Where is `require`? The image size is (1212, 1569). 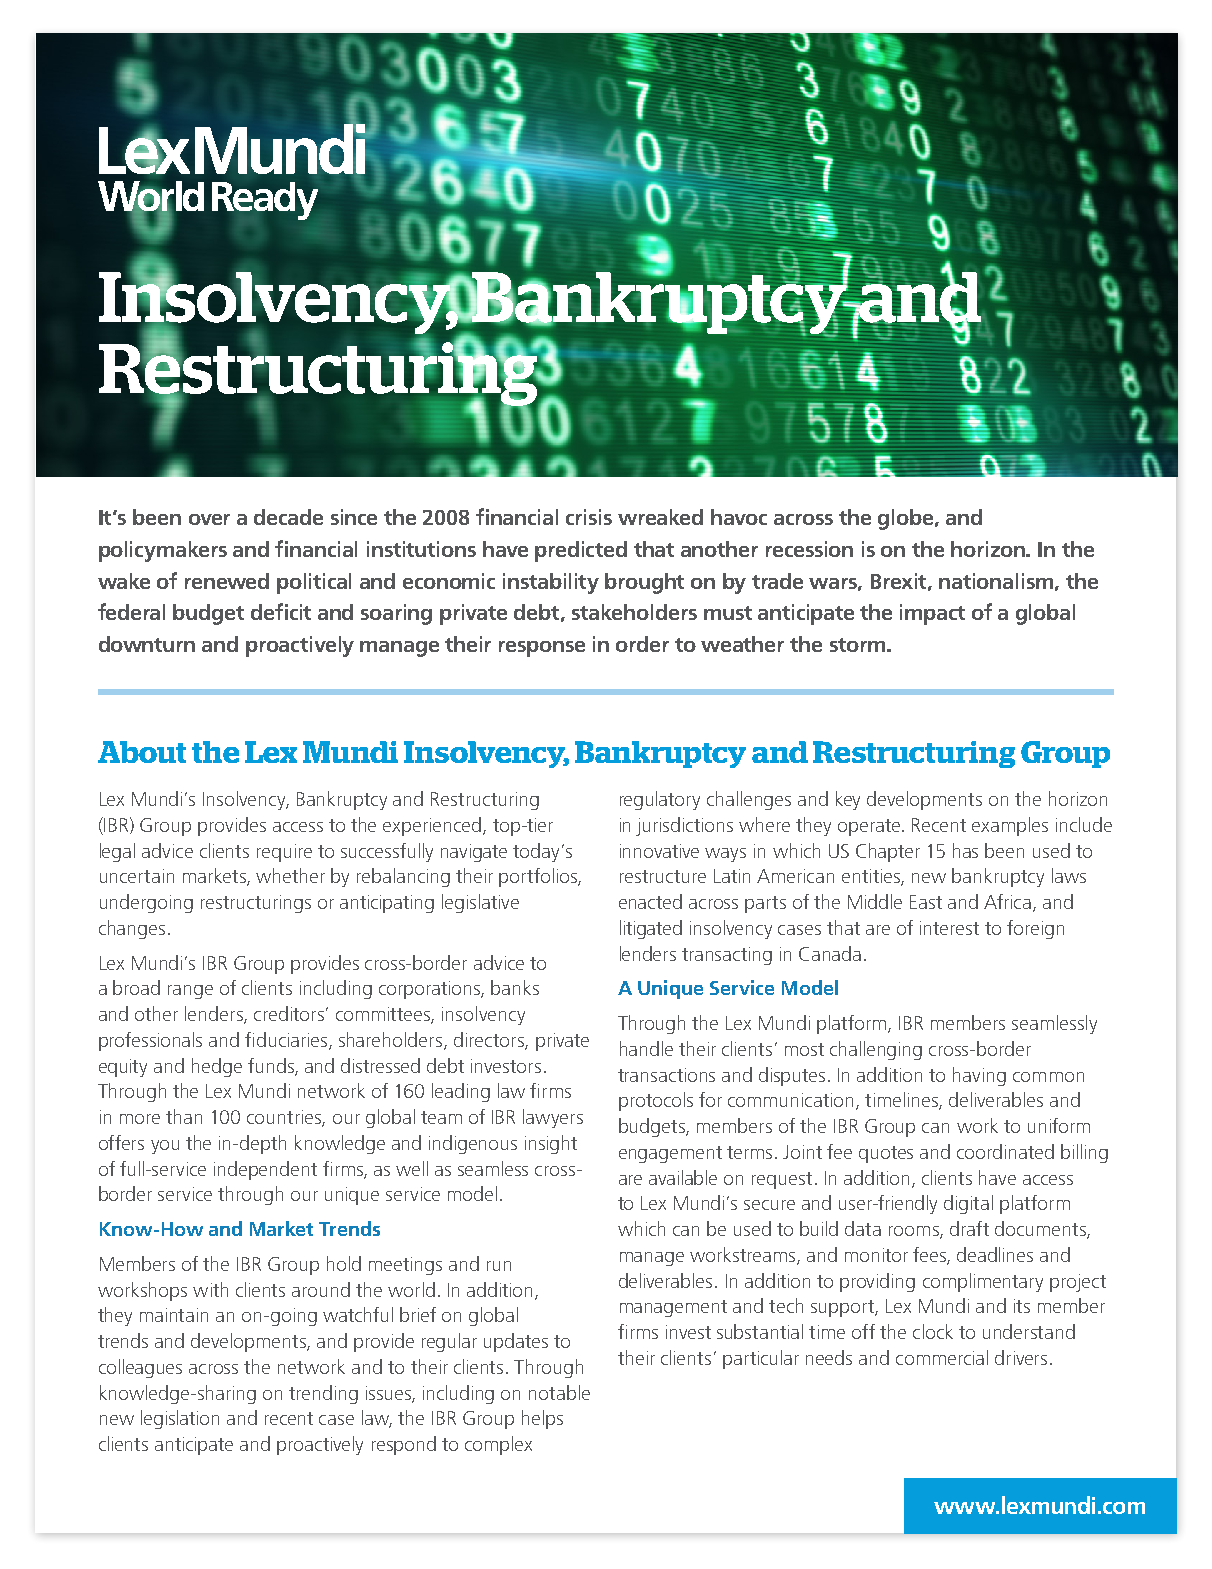
require is located at coordinates (284, 853).
